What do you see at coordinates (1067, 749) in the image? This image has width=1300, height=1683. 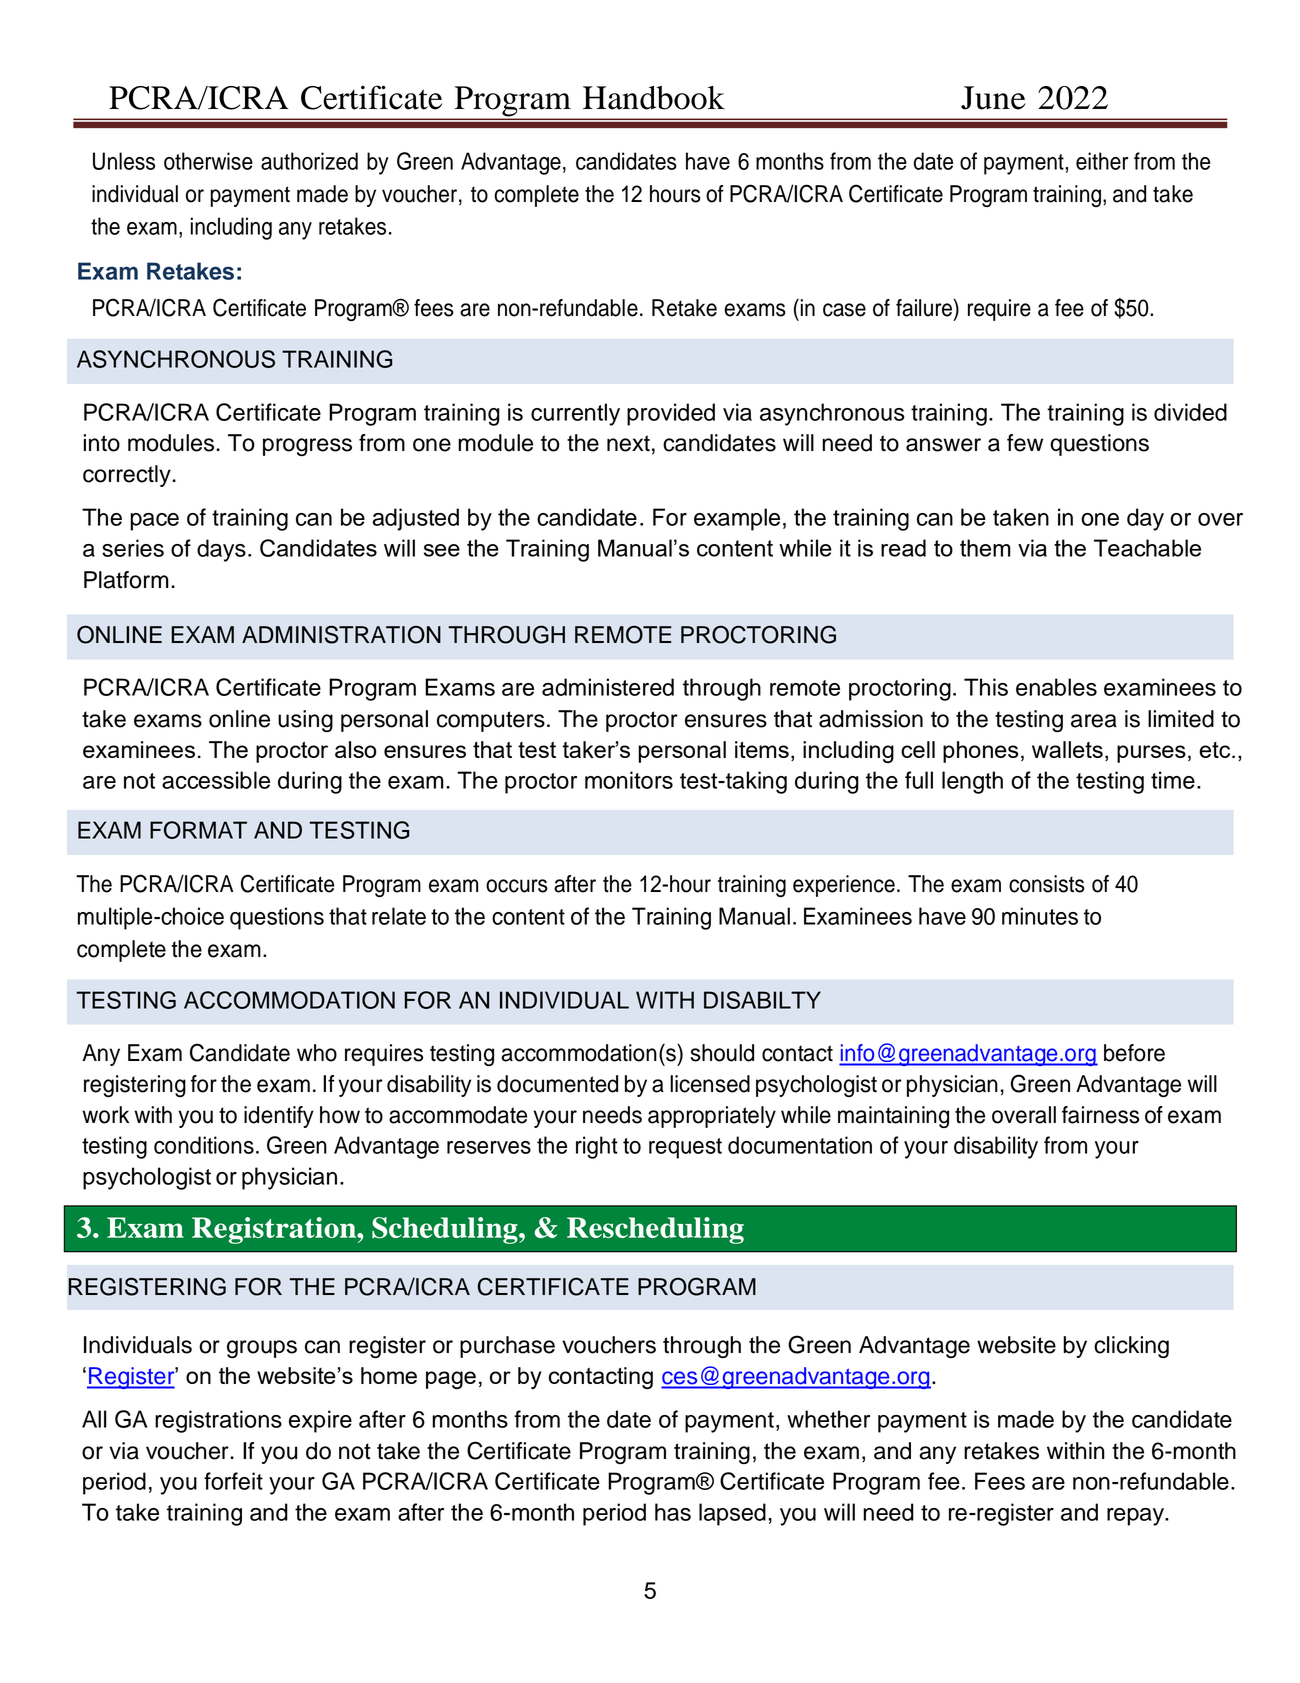 I see `wallets` at bounding box center [1067, 749].
